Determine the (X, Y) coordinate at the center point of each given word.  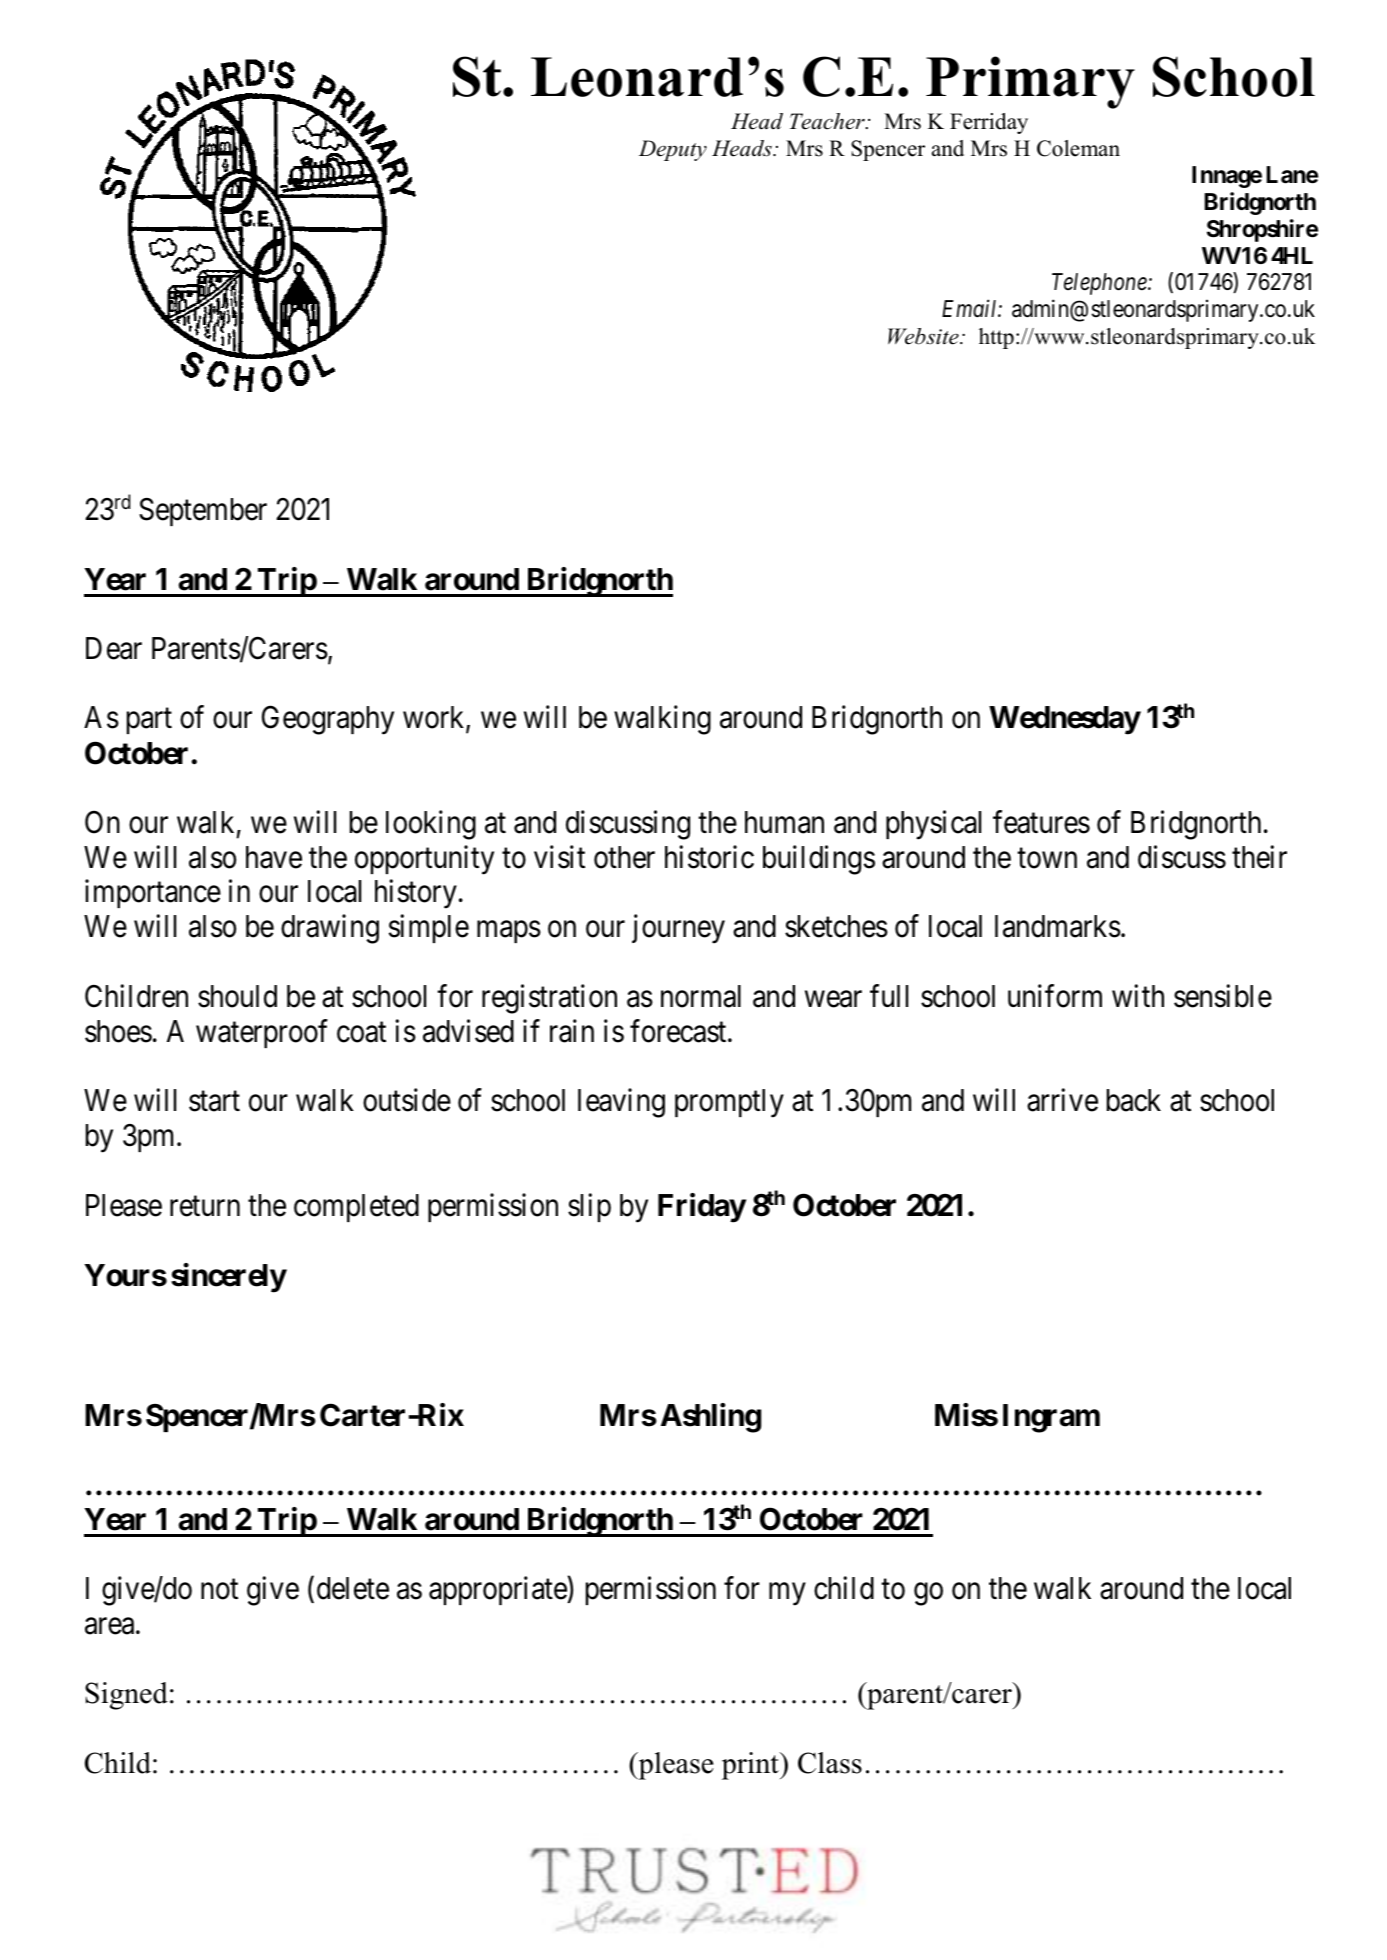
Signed (126, 1696)
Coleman (1078, 148)
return (205, 1206)
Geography (328, 720)
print (751, 1766)
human (784, 822)
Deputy (673, 150)
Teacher (828, 121)
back (1134, 1100)
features (1041, 822)
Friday (702, 1208)
